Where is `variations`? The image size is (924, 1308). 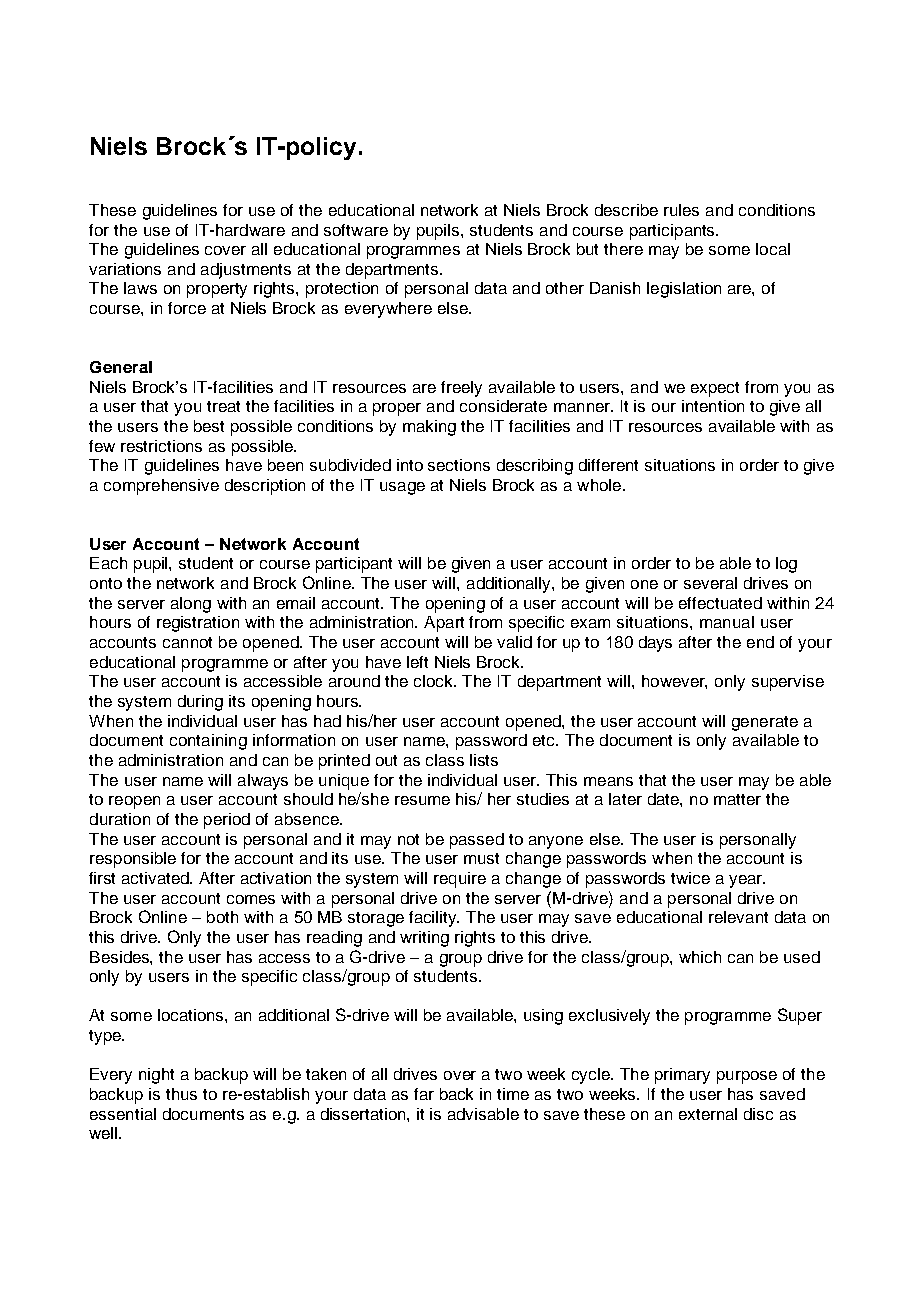 variations is located at coordinates (125, 269).
